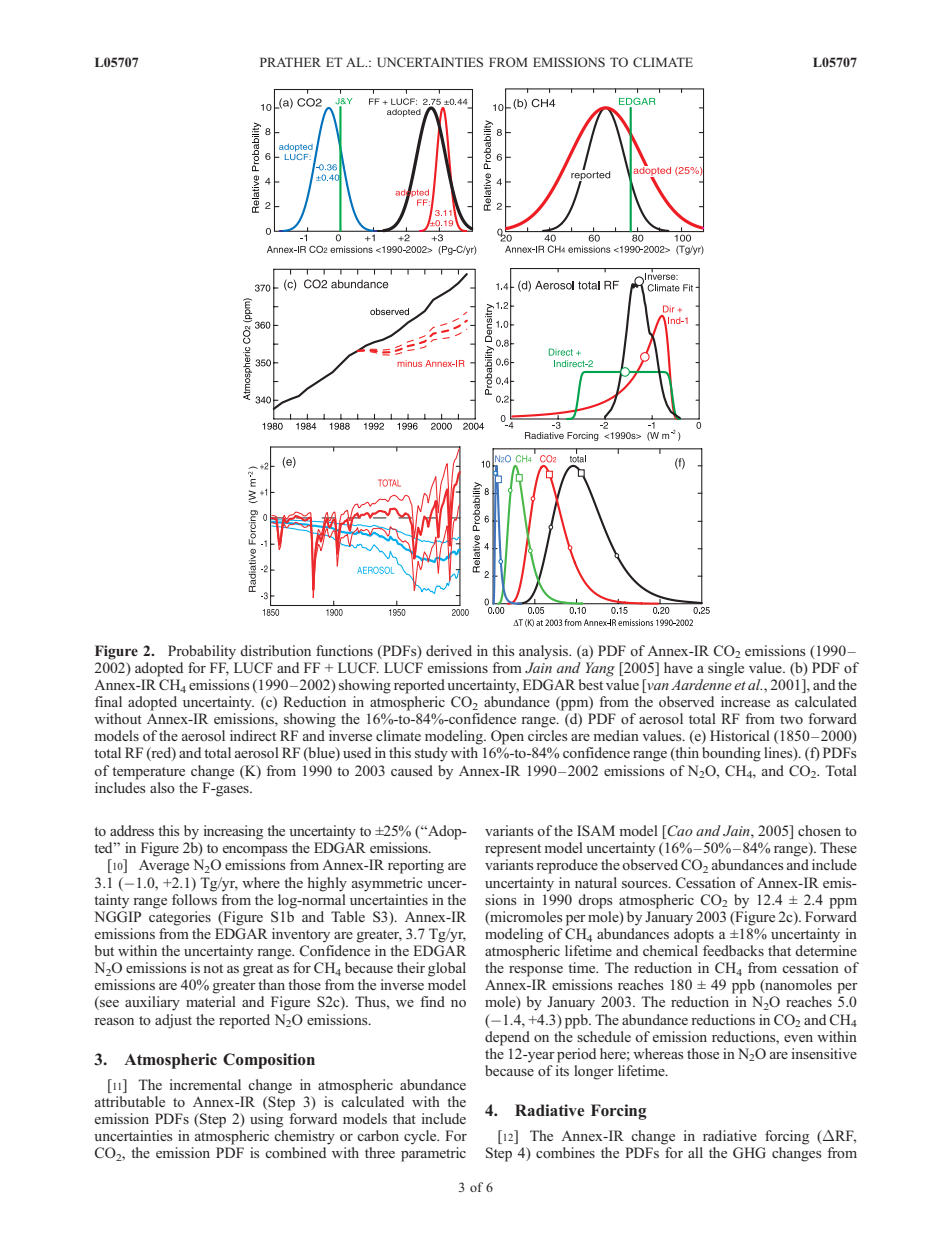 This document has width=952, height=1233. I want to click on even, so click(798, 1038).
